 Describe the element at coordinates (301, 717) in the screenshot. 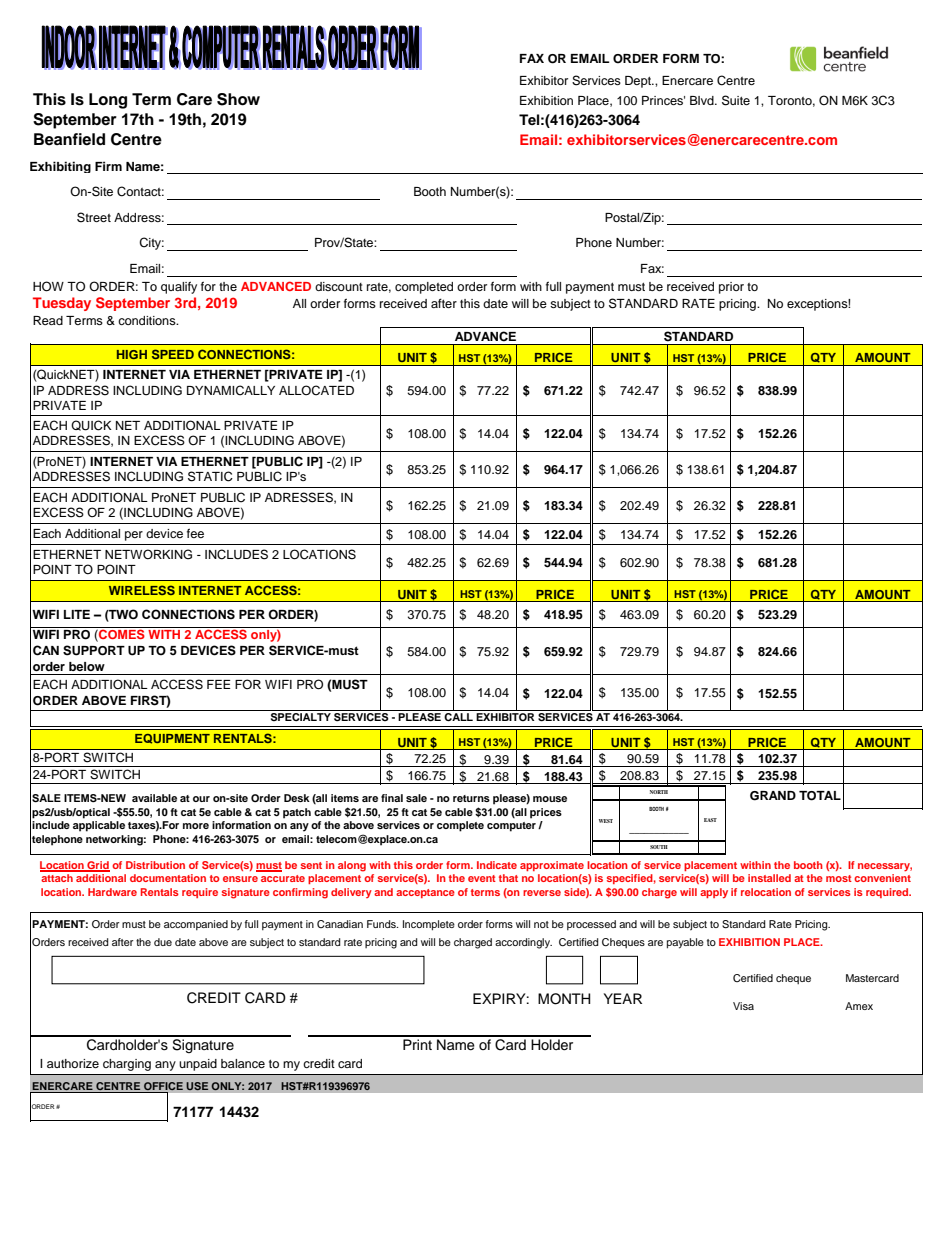

I see `SPECIALTY` at that location.
